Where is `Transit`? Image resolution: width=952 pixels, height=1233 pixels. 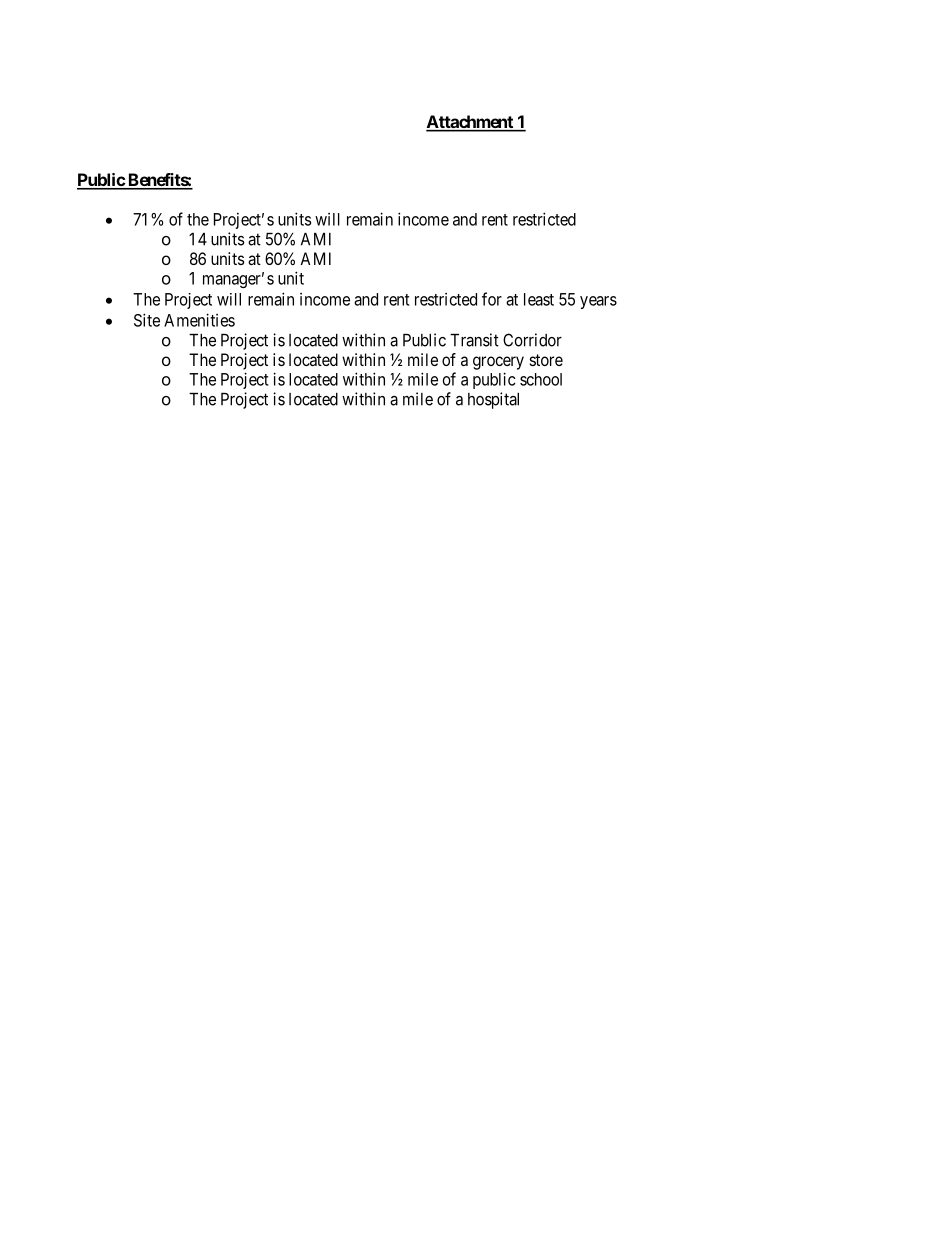
Transit is located at coordinates (474, 340).
